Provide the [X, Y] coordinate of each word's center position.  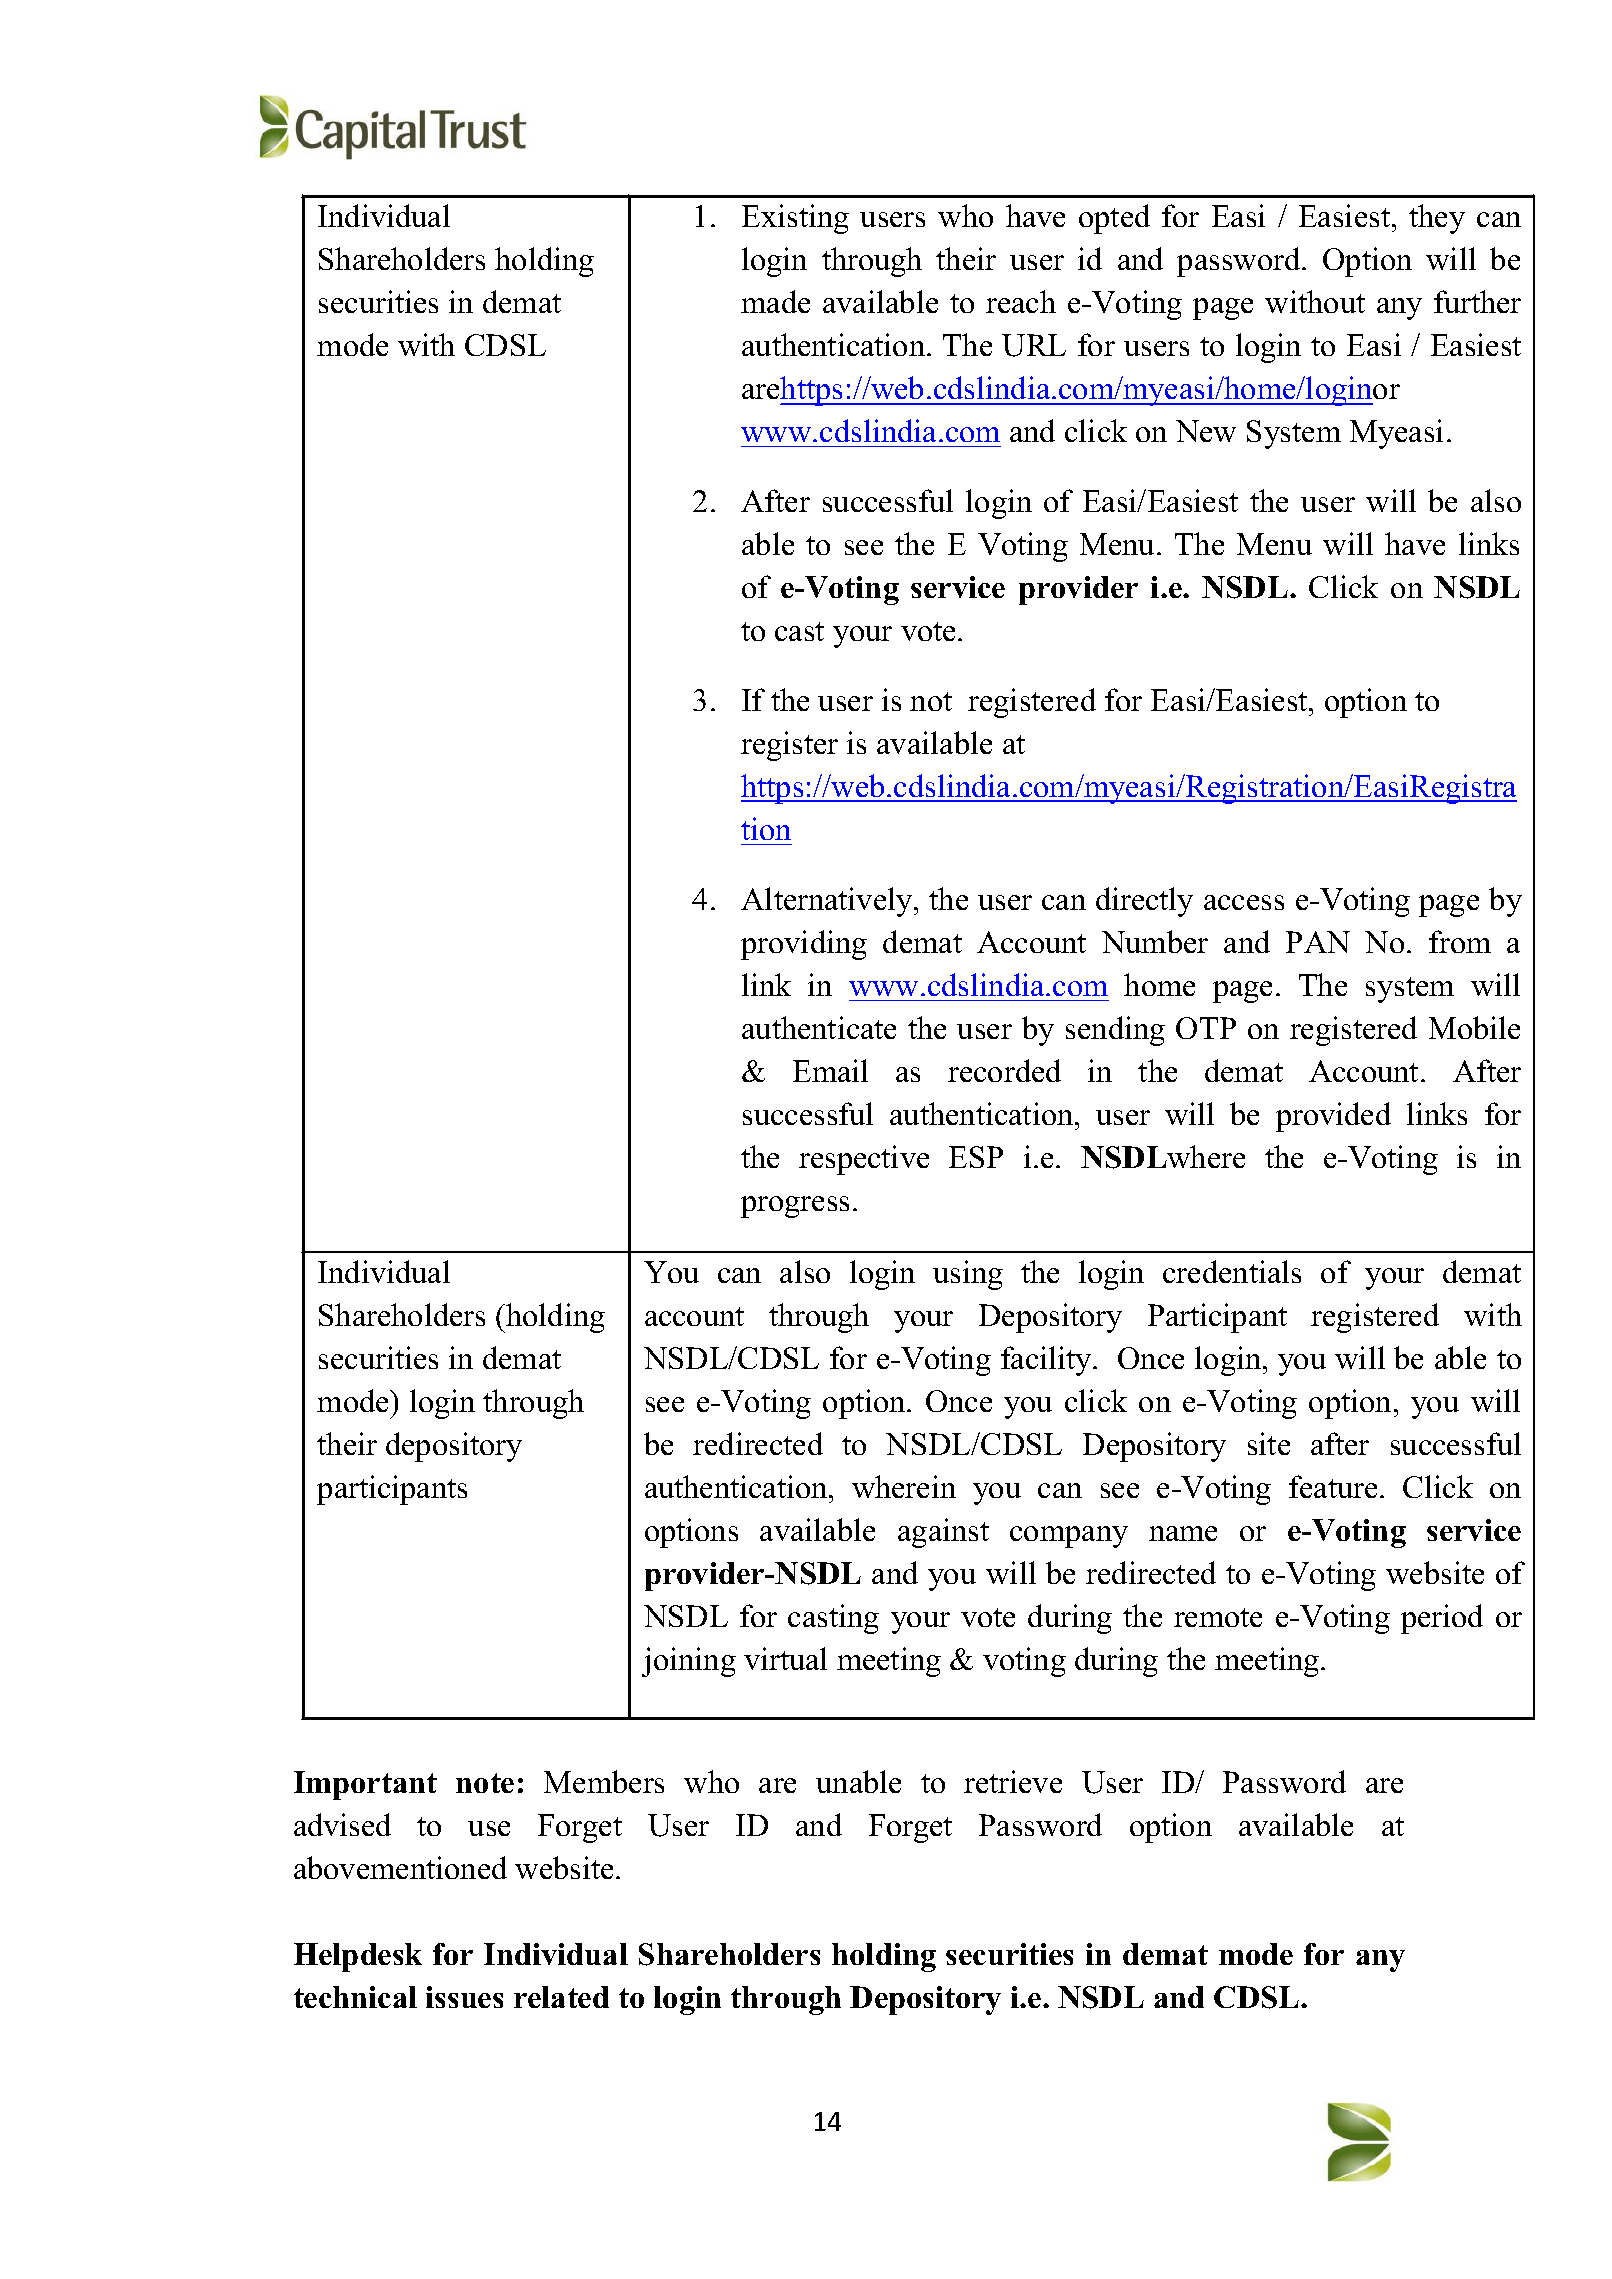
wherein [904, 1486]
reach [1021, 301]
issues [464, 1997]
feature [1333, 1486]
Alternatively [828, 902]
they [1437, 219]
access [1244, 902]
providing [804, 945]
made [775, 301]
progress [795, 1207]
